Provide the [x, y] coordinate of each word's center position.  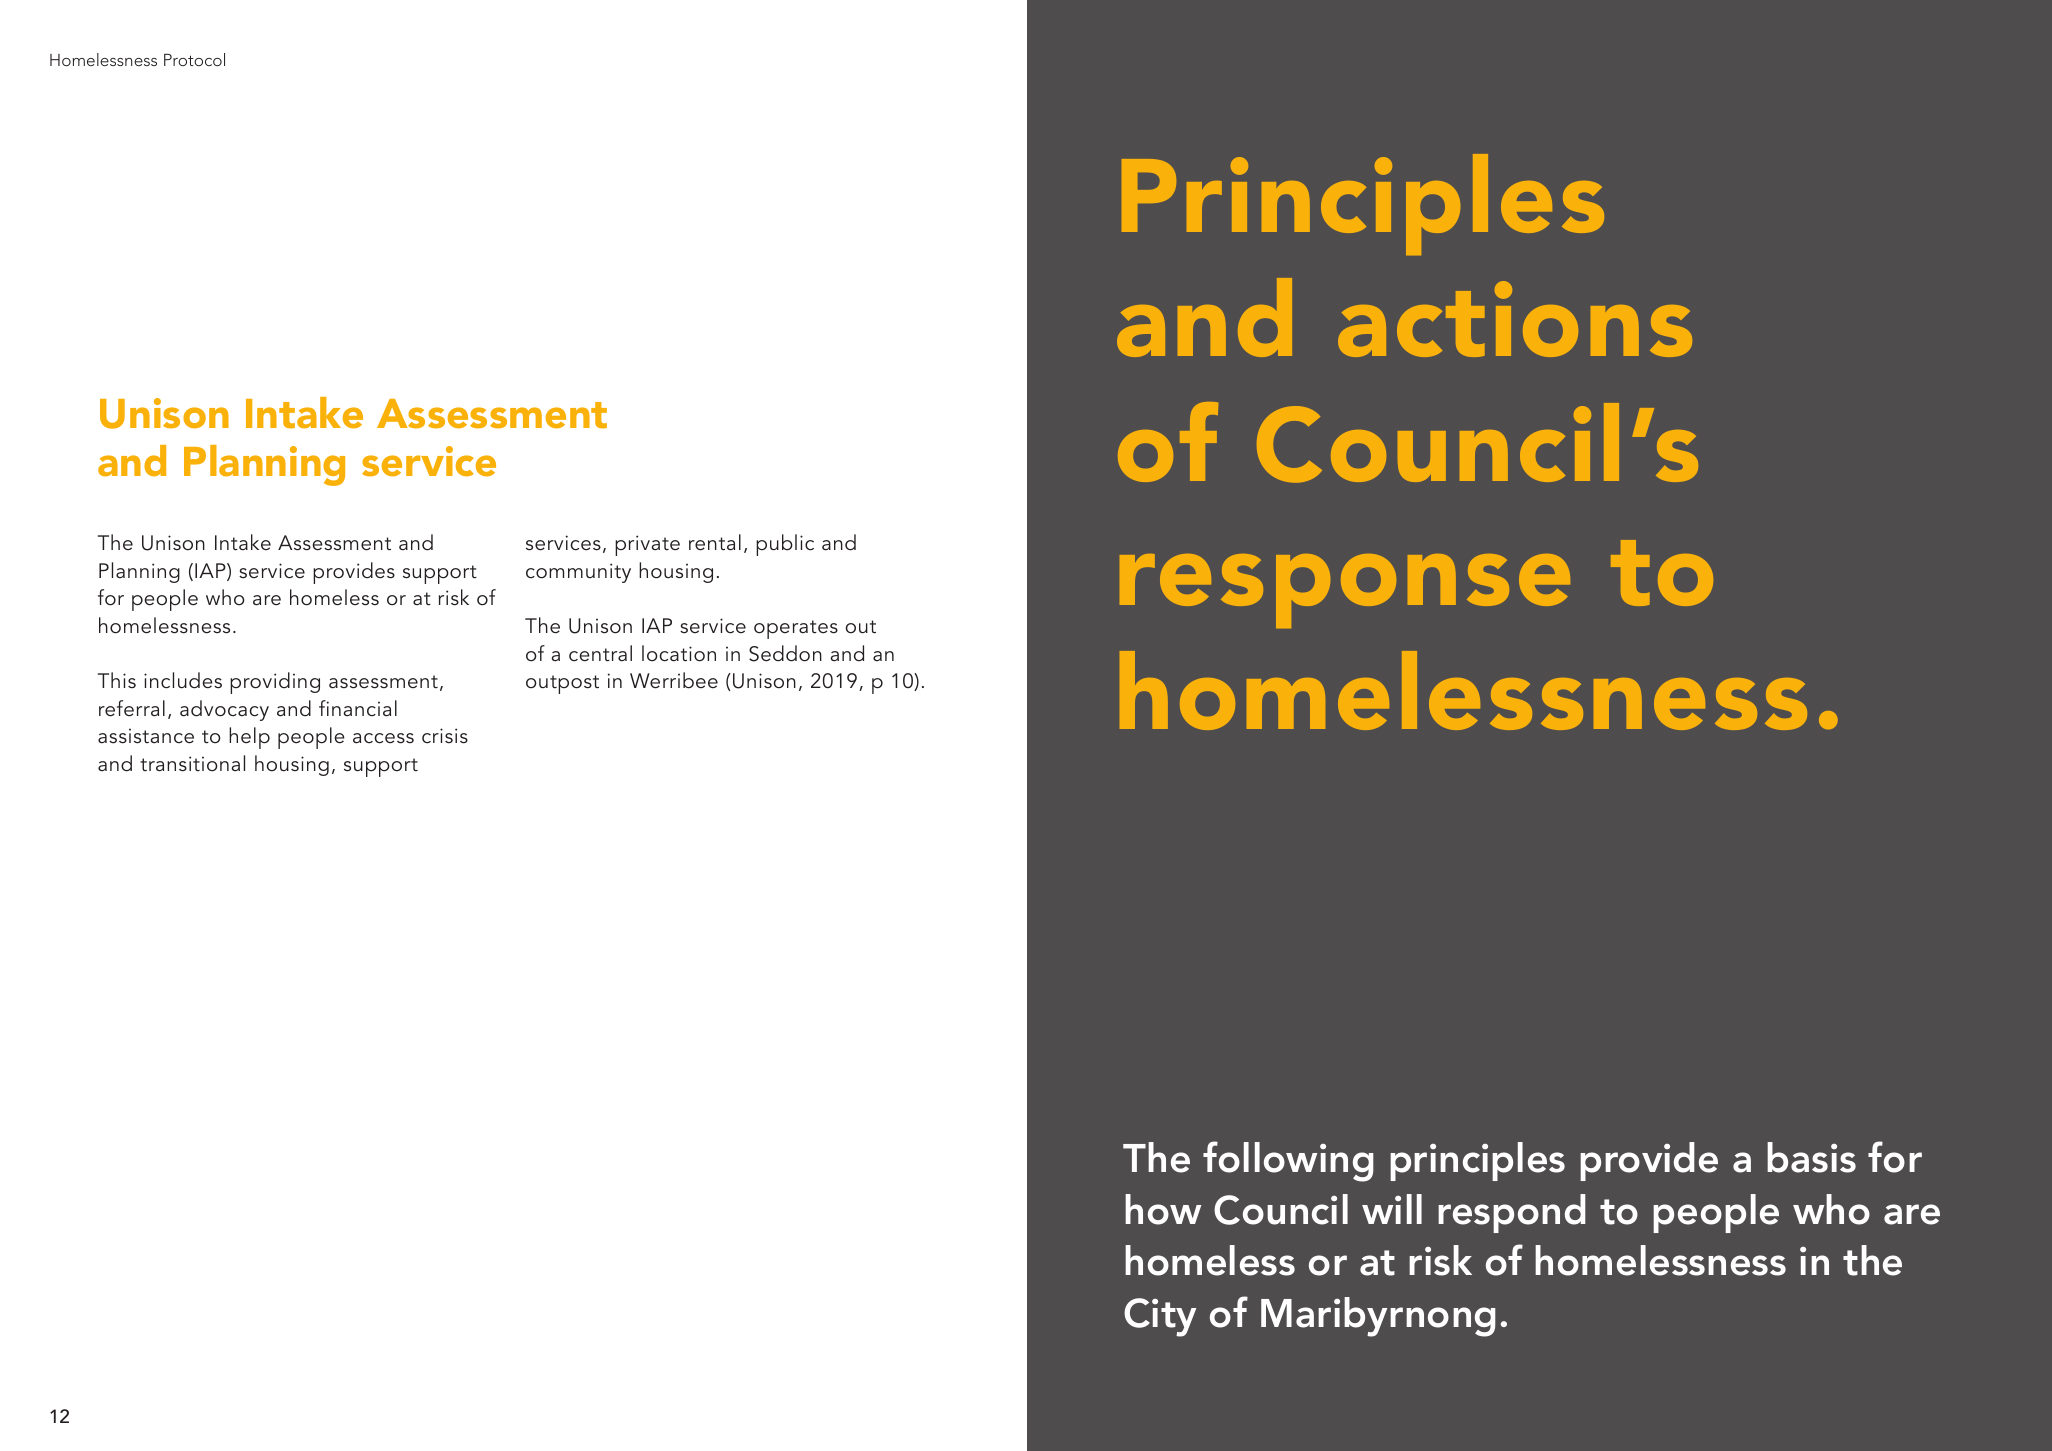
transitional [192, 763]
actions [1515, 319]
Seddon [785, 653]
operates [796, 629]
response [1345, 591]
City [1160, 1317]
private [647, 545]
